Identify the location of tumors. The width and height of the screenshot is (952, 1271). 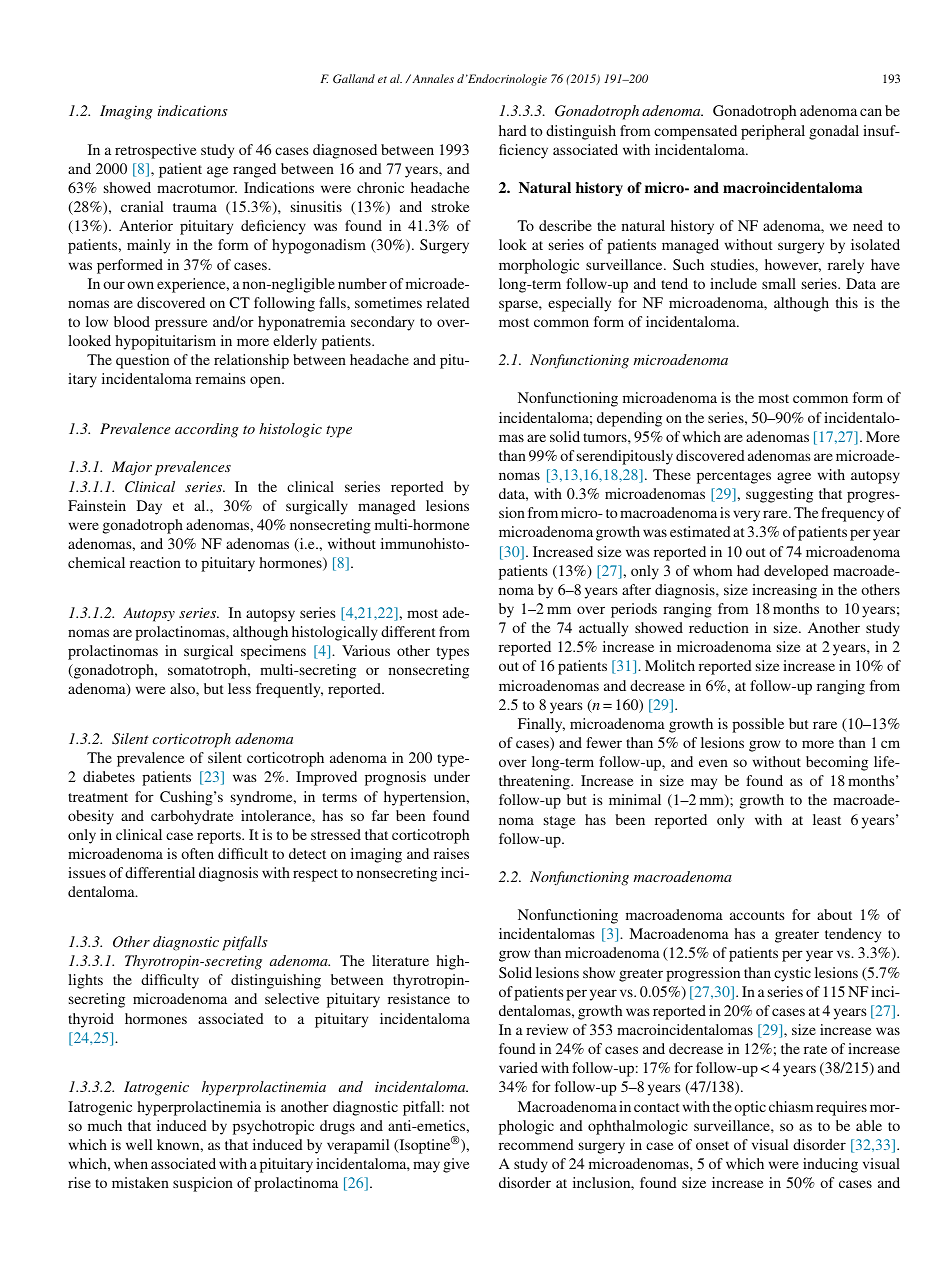
(606, 437).
